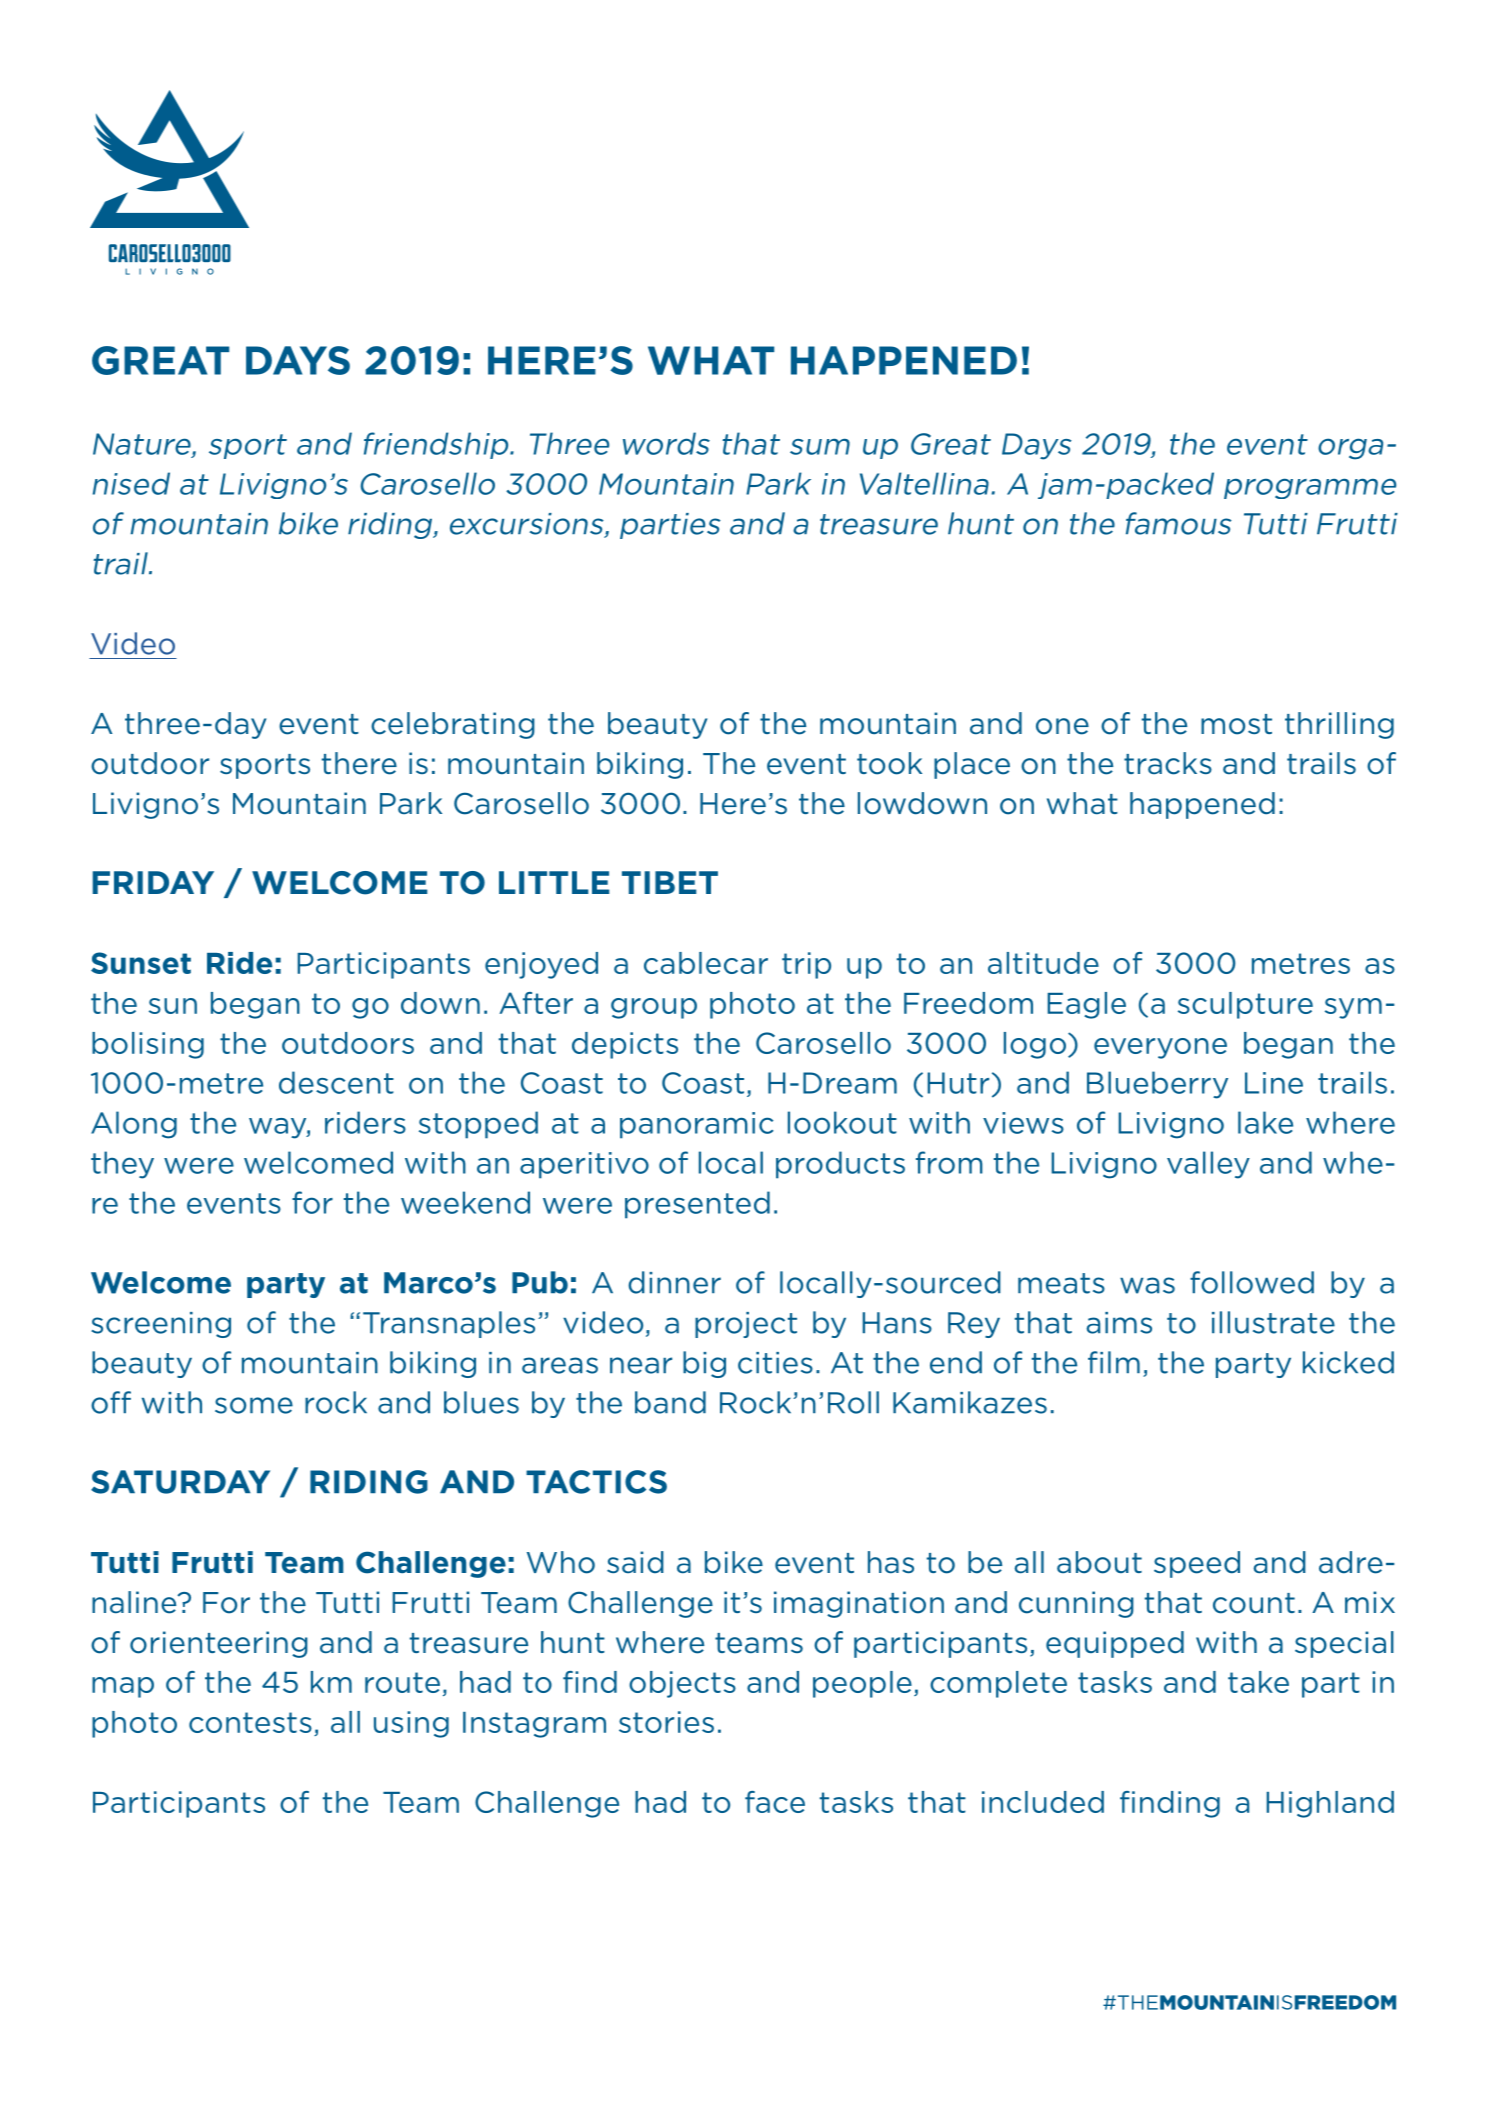 This document has height=2102, width=1486. What do you see at coordinates (250, 1722) in the document?
I see `contests` at bounding box center [250, 1722].
